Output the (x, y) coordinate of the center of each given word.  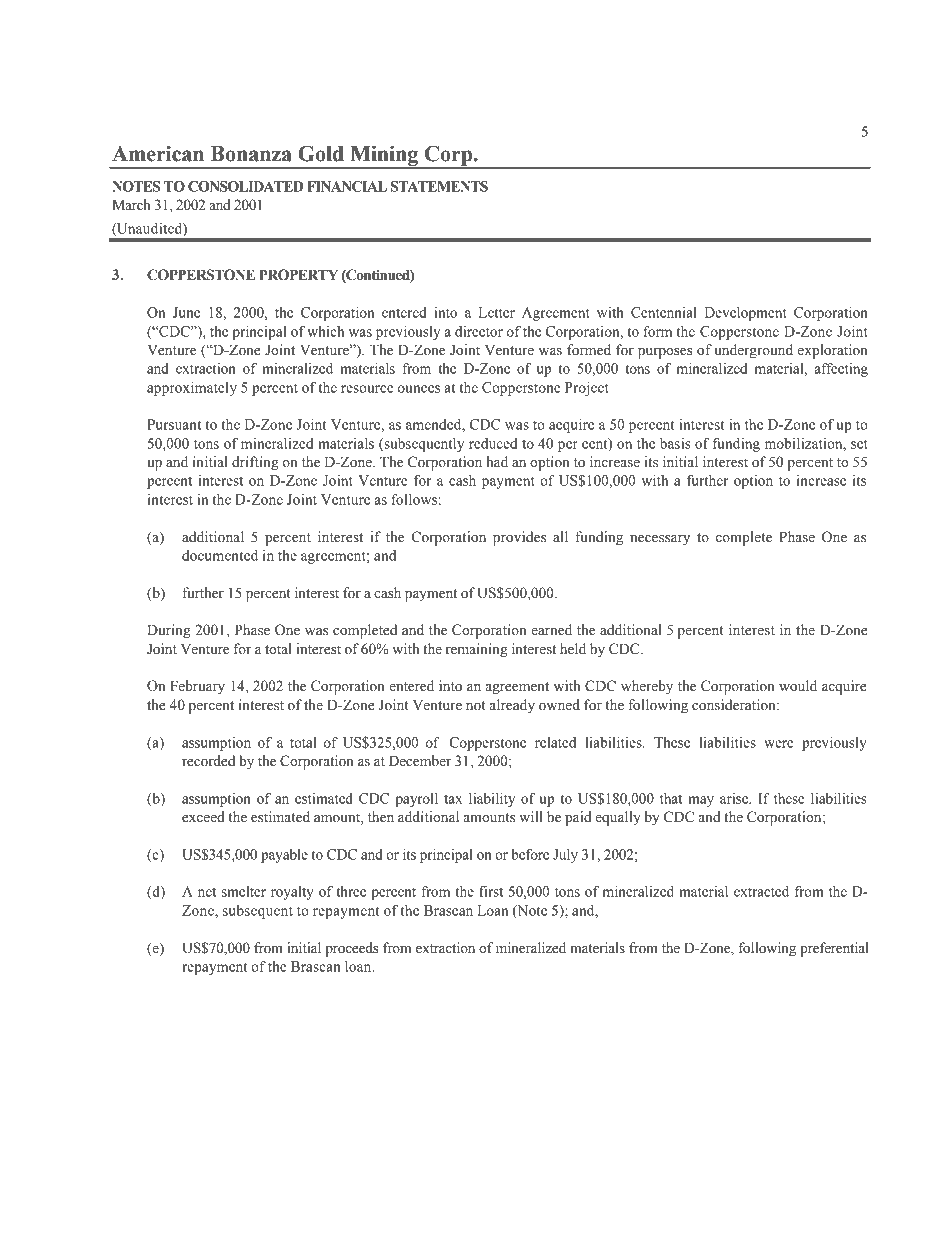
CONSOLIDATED (245, 186)
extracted (761, 891)
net (207, 892)
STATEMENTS (439, 186)
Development (746, 314)
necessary (660, 540)
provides (519, 538)
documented (220, 555)
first (491, 891)
